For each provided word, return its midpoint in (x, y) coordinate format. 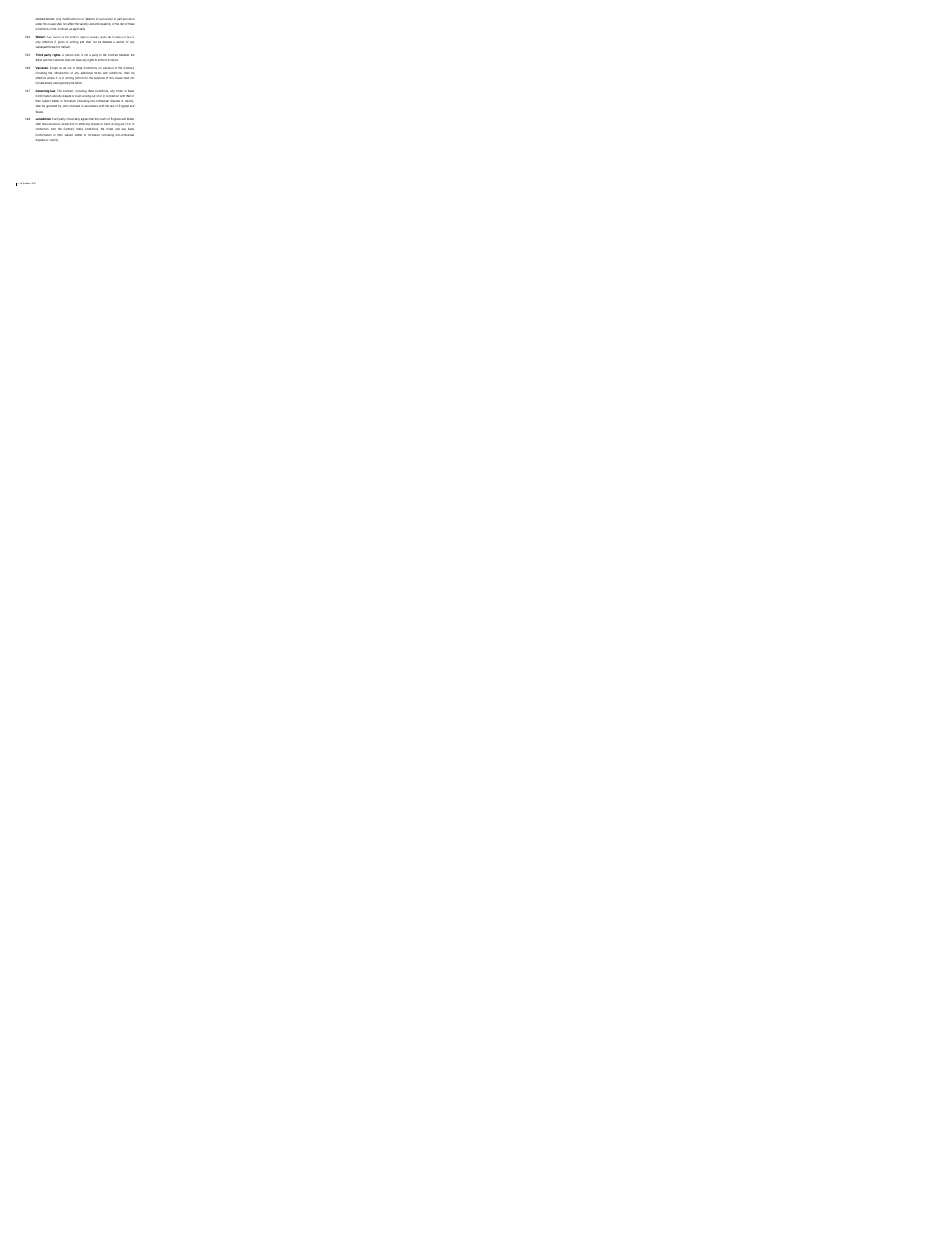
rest (122, 24)
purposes (99, 78)
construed (74, 106)
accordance (91, 106)
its (109, 60)
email (48, 83)
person (70, 57)
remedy (94, 39)
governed (51, 106)
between (124, 55)
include (39, 83)
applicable (79, 29)
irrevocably (73, 121)
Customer (58, 60)
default (65, 47)
